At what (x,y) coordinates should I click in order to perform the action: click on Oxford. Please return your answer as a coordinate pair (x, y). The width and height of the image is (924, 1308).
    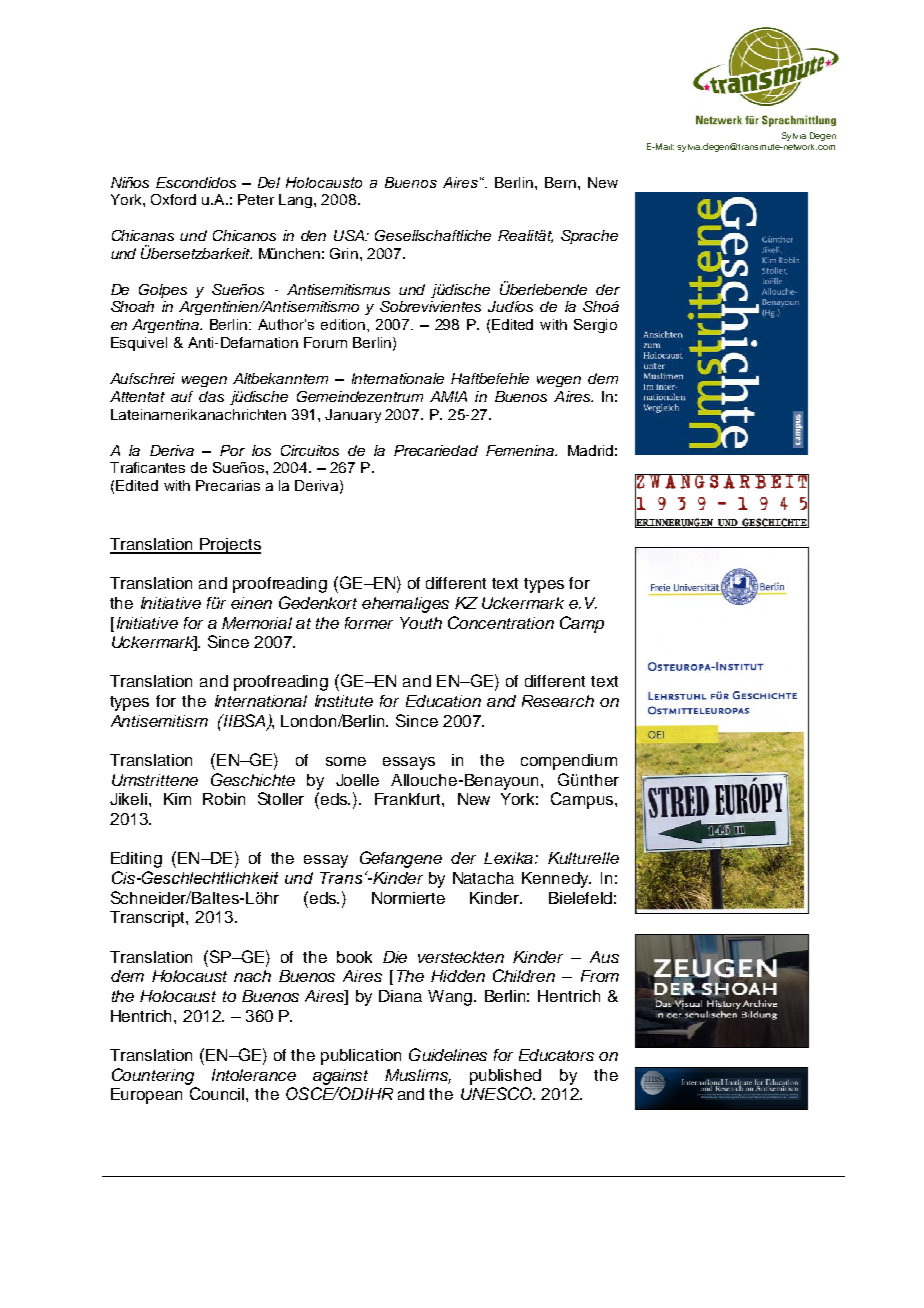
    Looking at the image, I should click on (173, 199).
